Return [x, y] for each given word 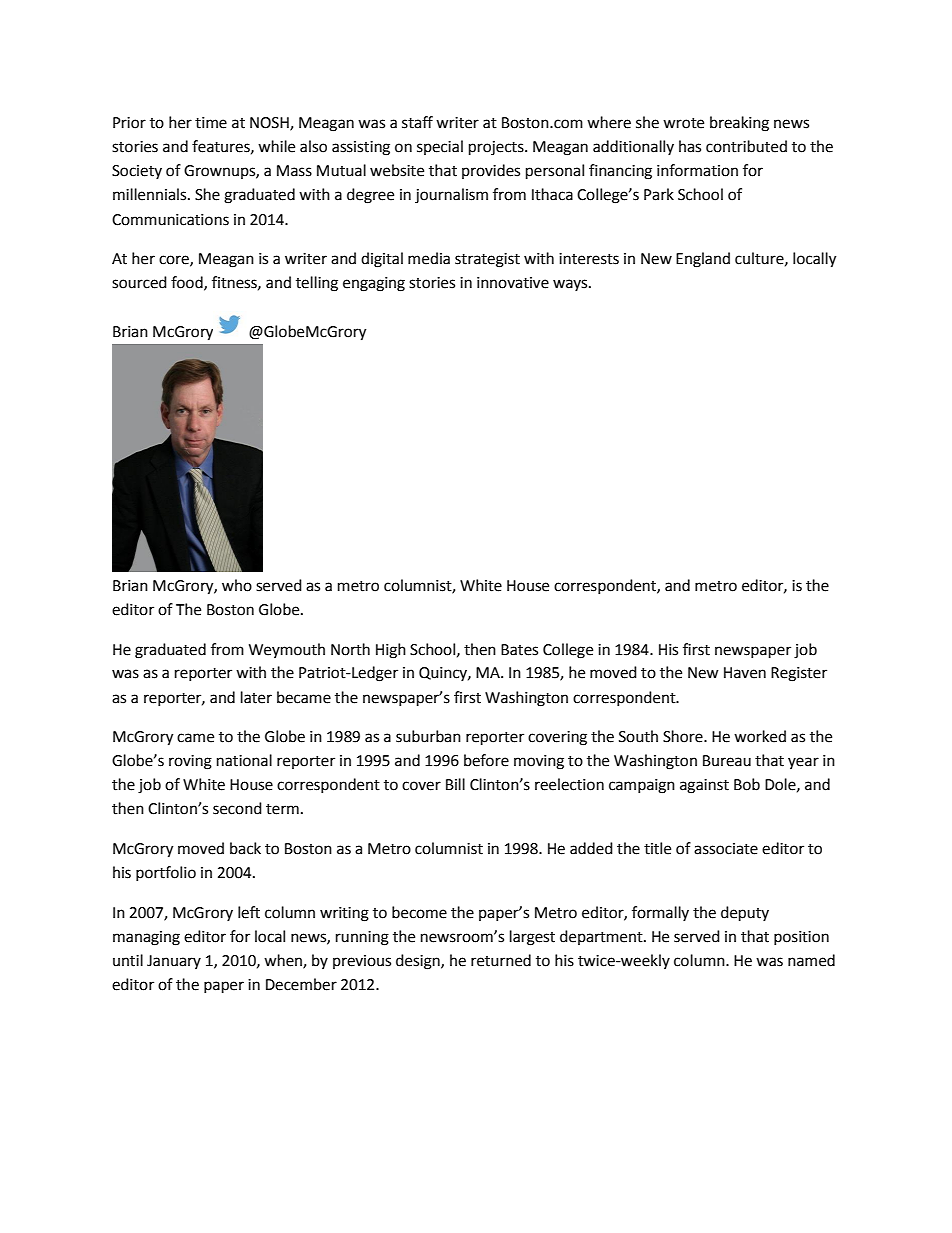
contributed [746, 146]
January [174, 962]
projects [497, 148]
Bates [519, 650]
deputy [745, 914]
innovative [513, 283]
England [703, 260]
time [211, 123]
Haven [745, 673]
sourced [139, 282]
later [256, 697]
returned [501, 960]
